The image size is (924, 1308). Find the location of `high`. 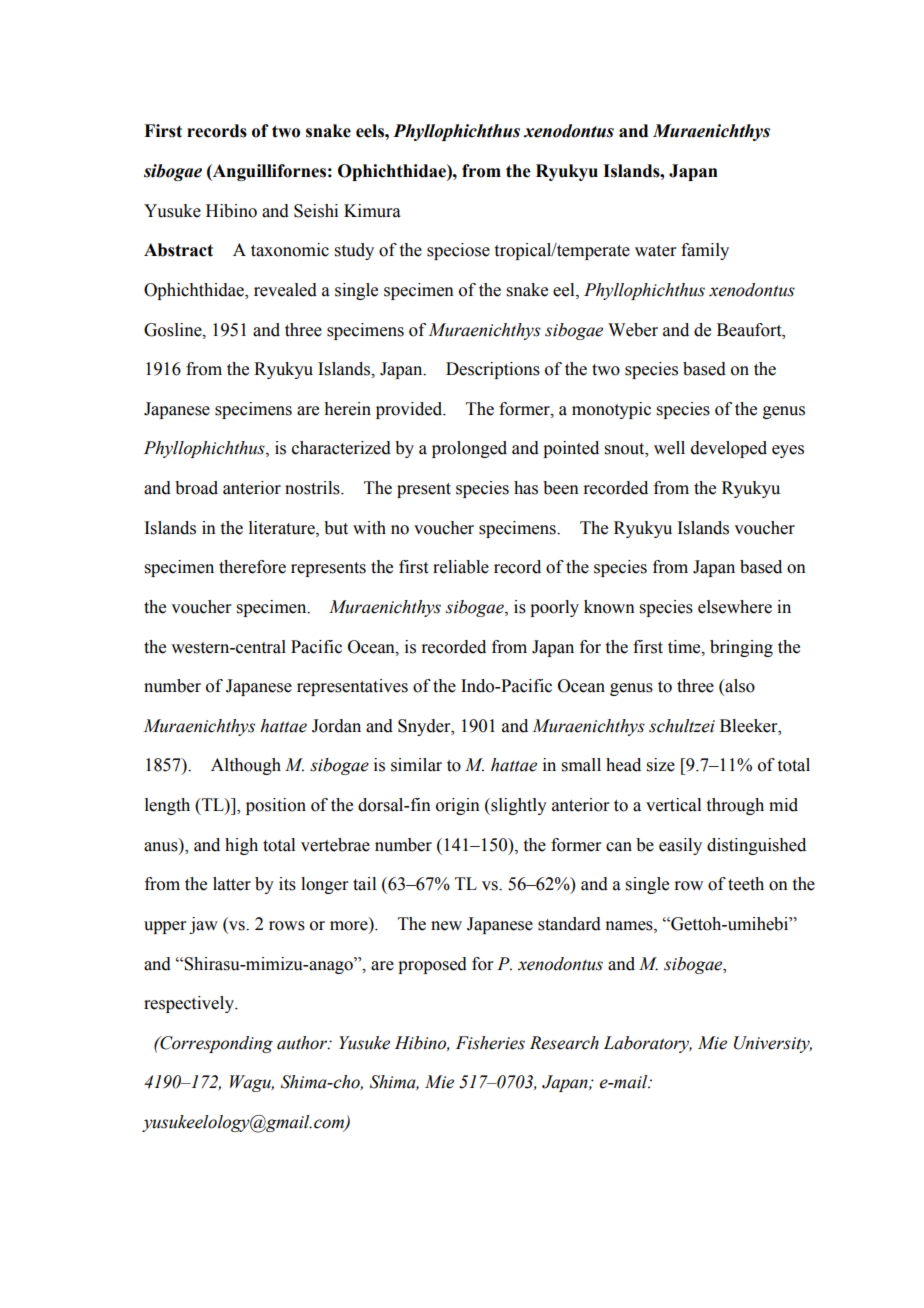

high is located at coordinates (241, 846).
